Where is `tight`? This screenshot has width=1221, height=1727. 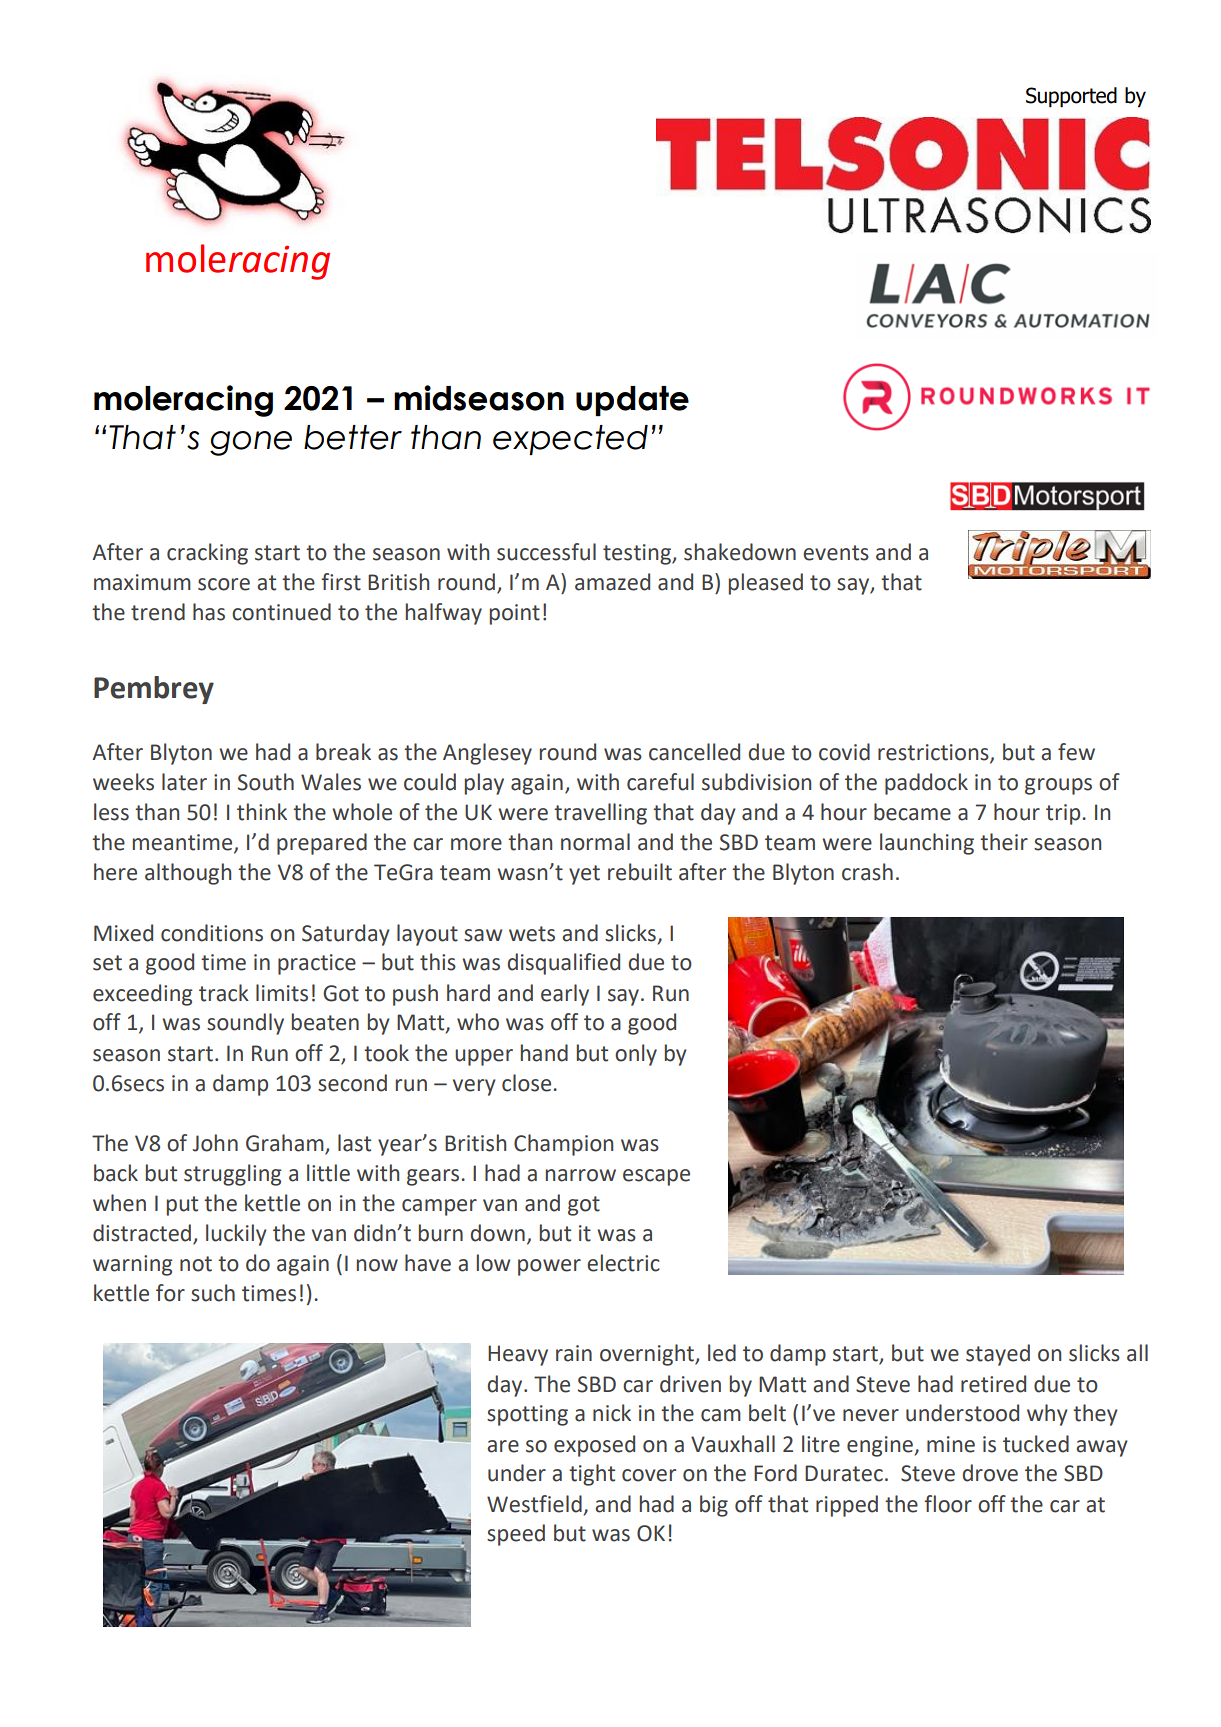 tight is located at coordinates (592, 1475).
